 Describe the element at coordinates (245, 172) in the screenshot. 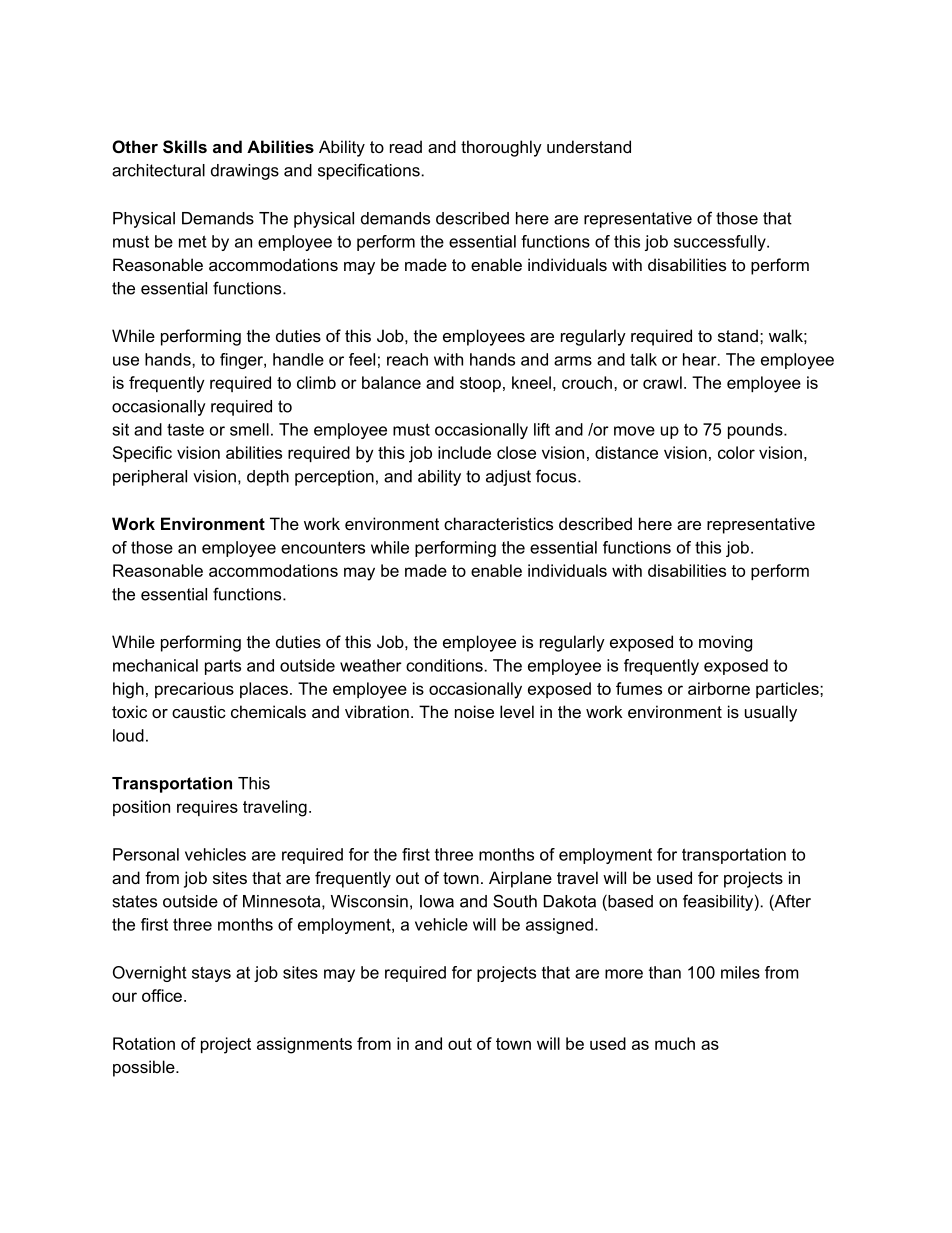

I see `drawings` at that location.
